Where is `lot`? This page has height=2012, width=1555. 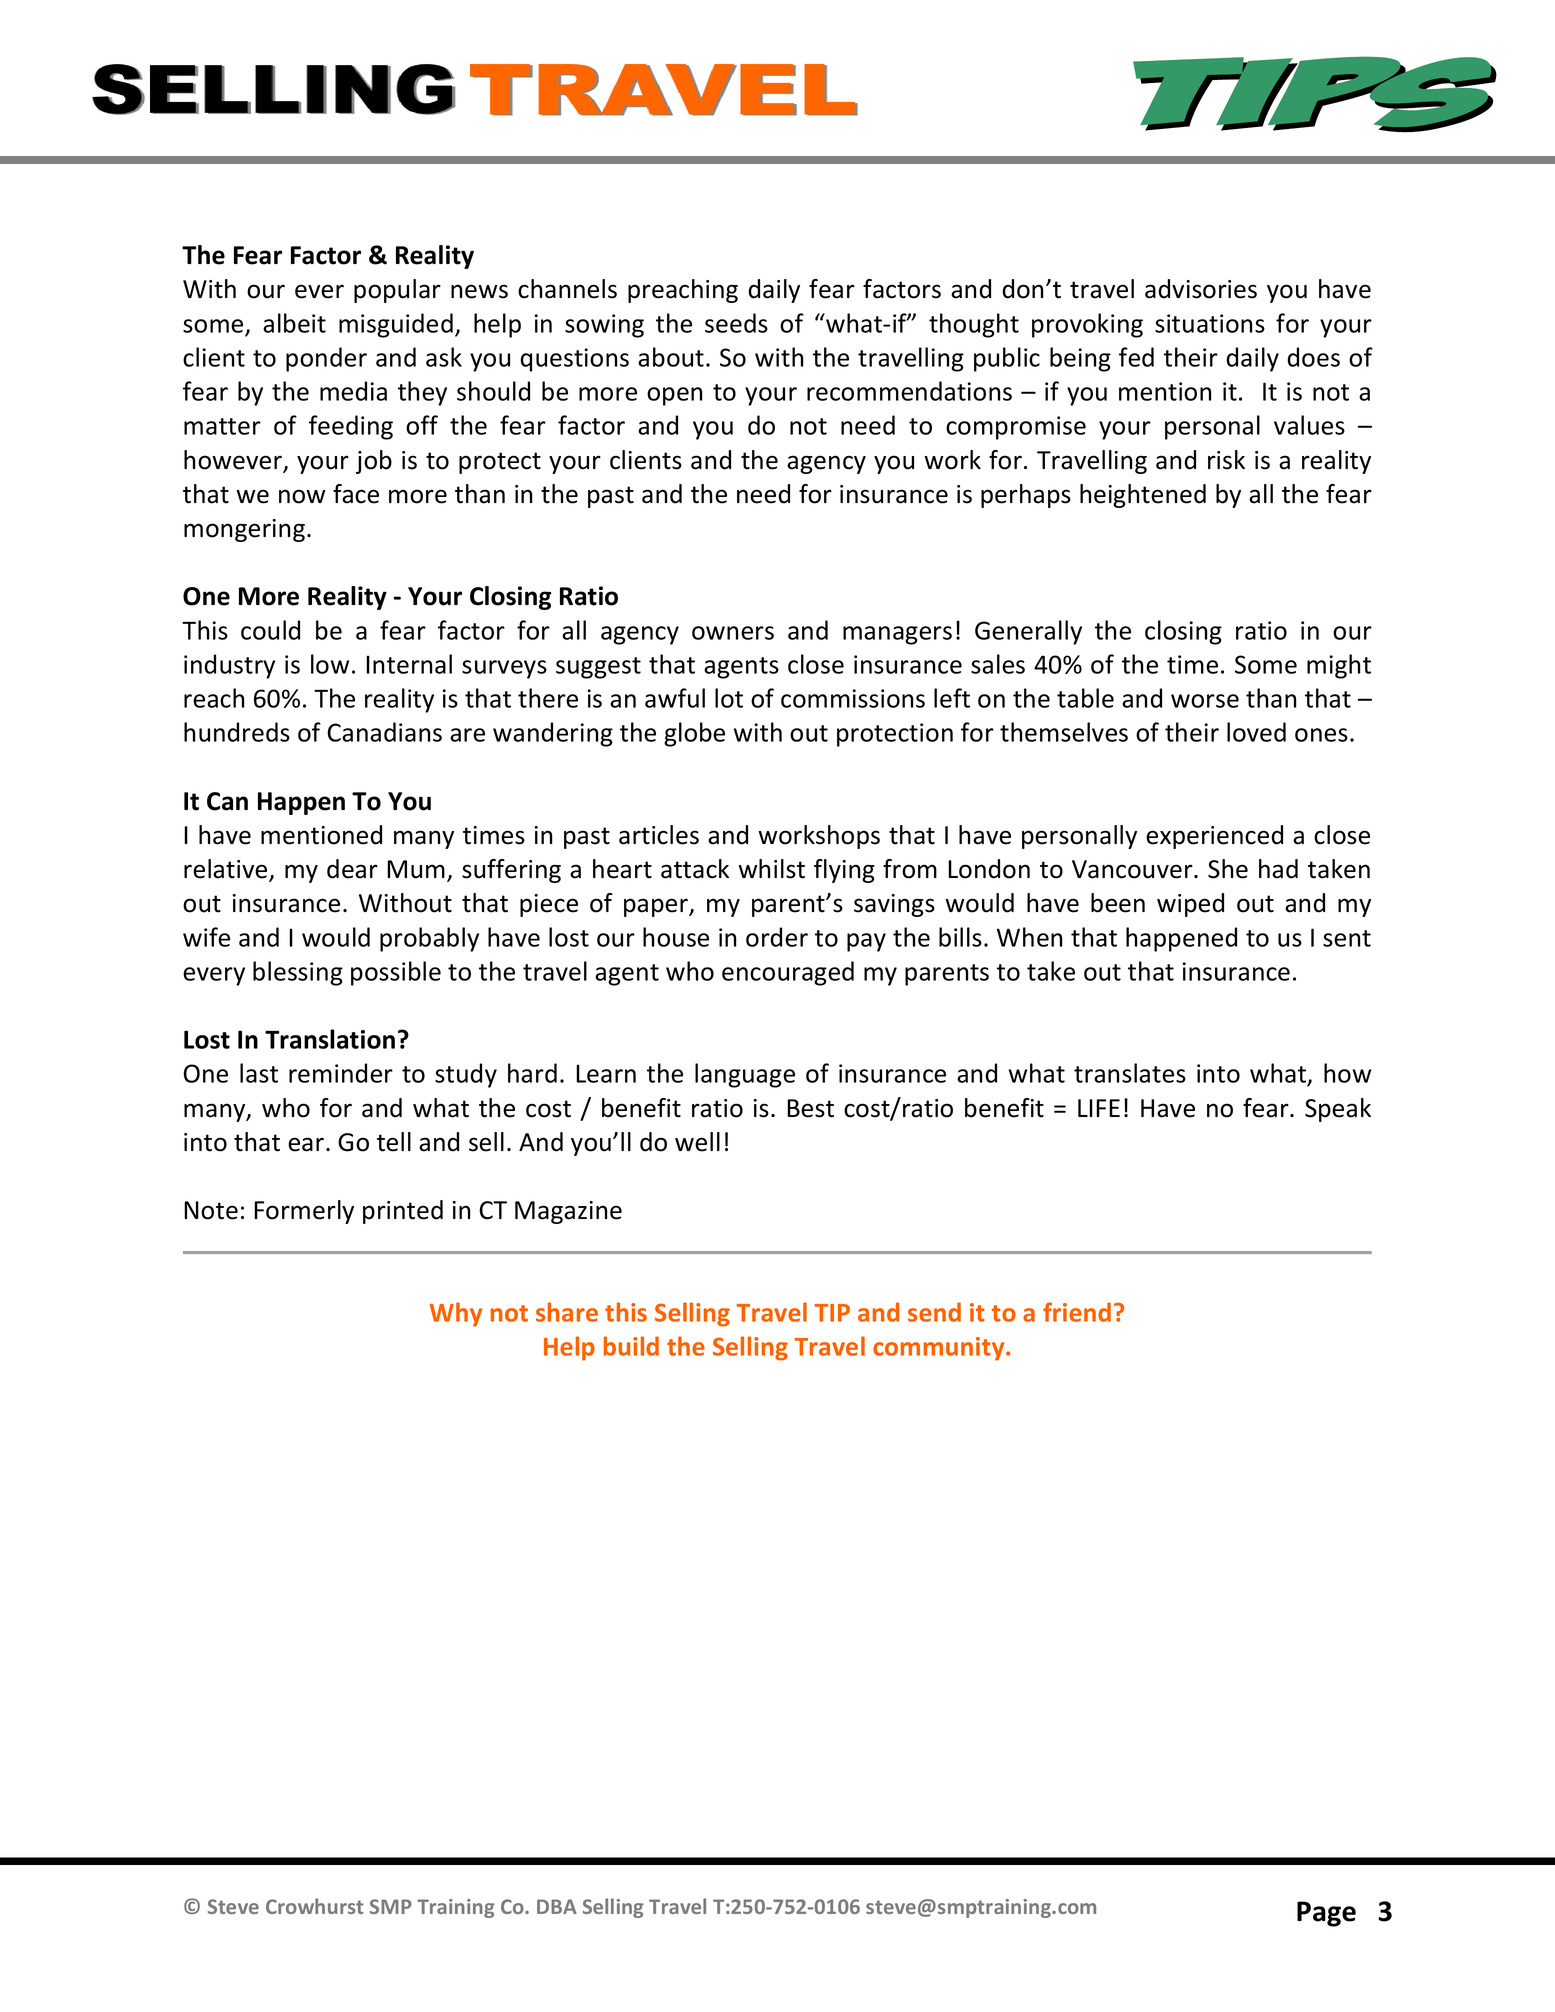 lot is located at coordinates (729, 698).
